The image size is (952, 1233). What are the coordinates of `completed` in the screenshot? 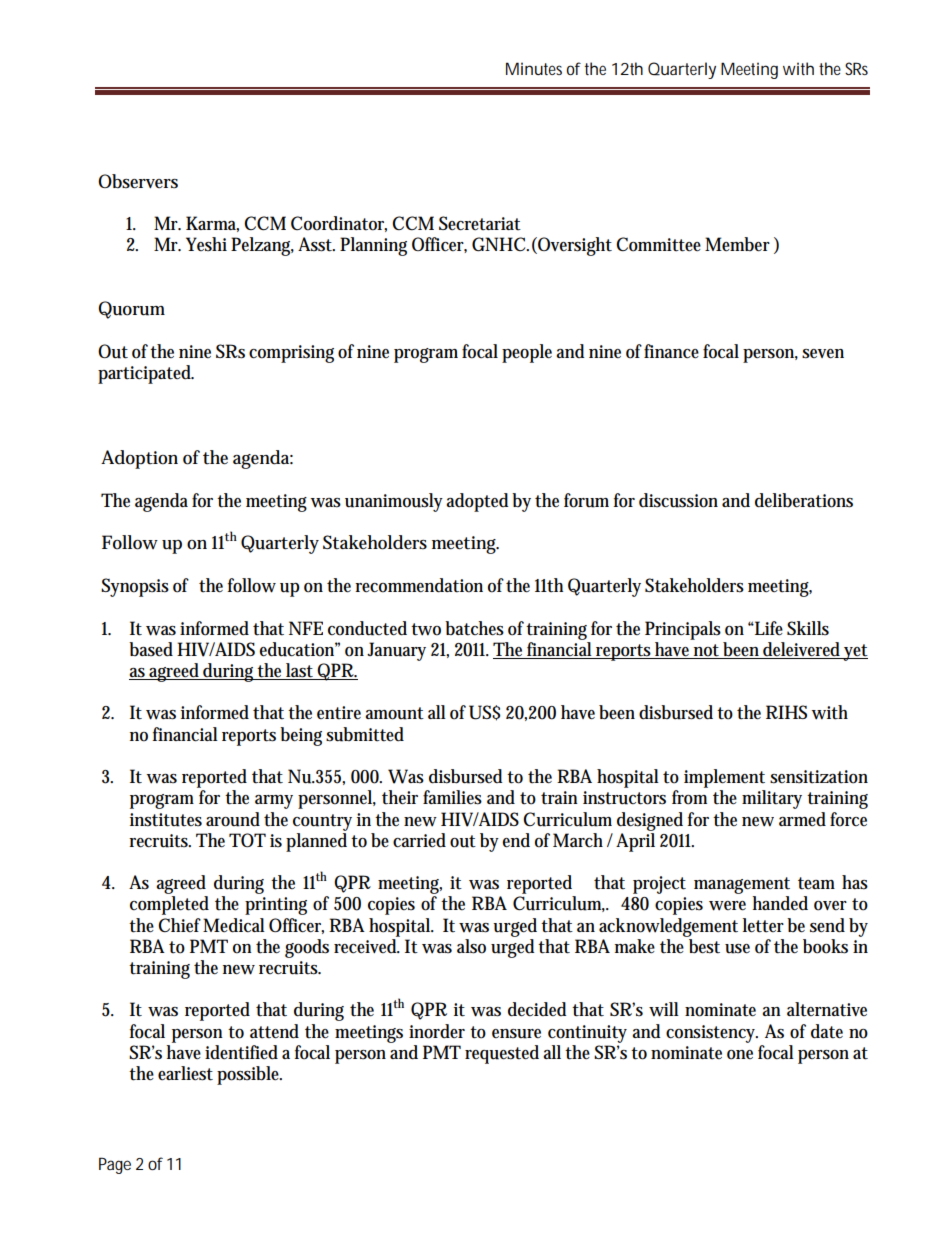 It's located at (169, 905).
